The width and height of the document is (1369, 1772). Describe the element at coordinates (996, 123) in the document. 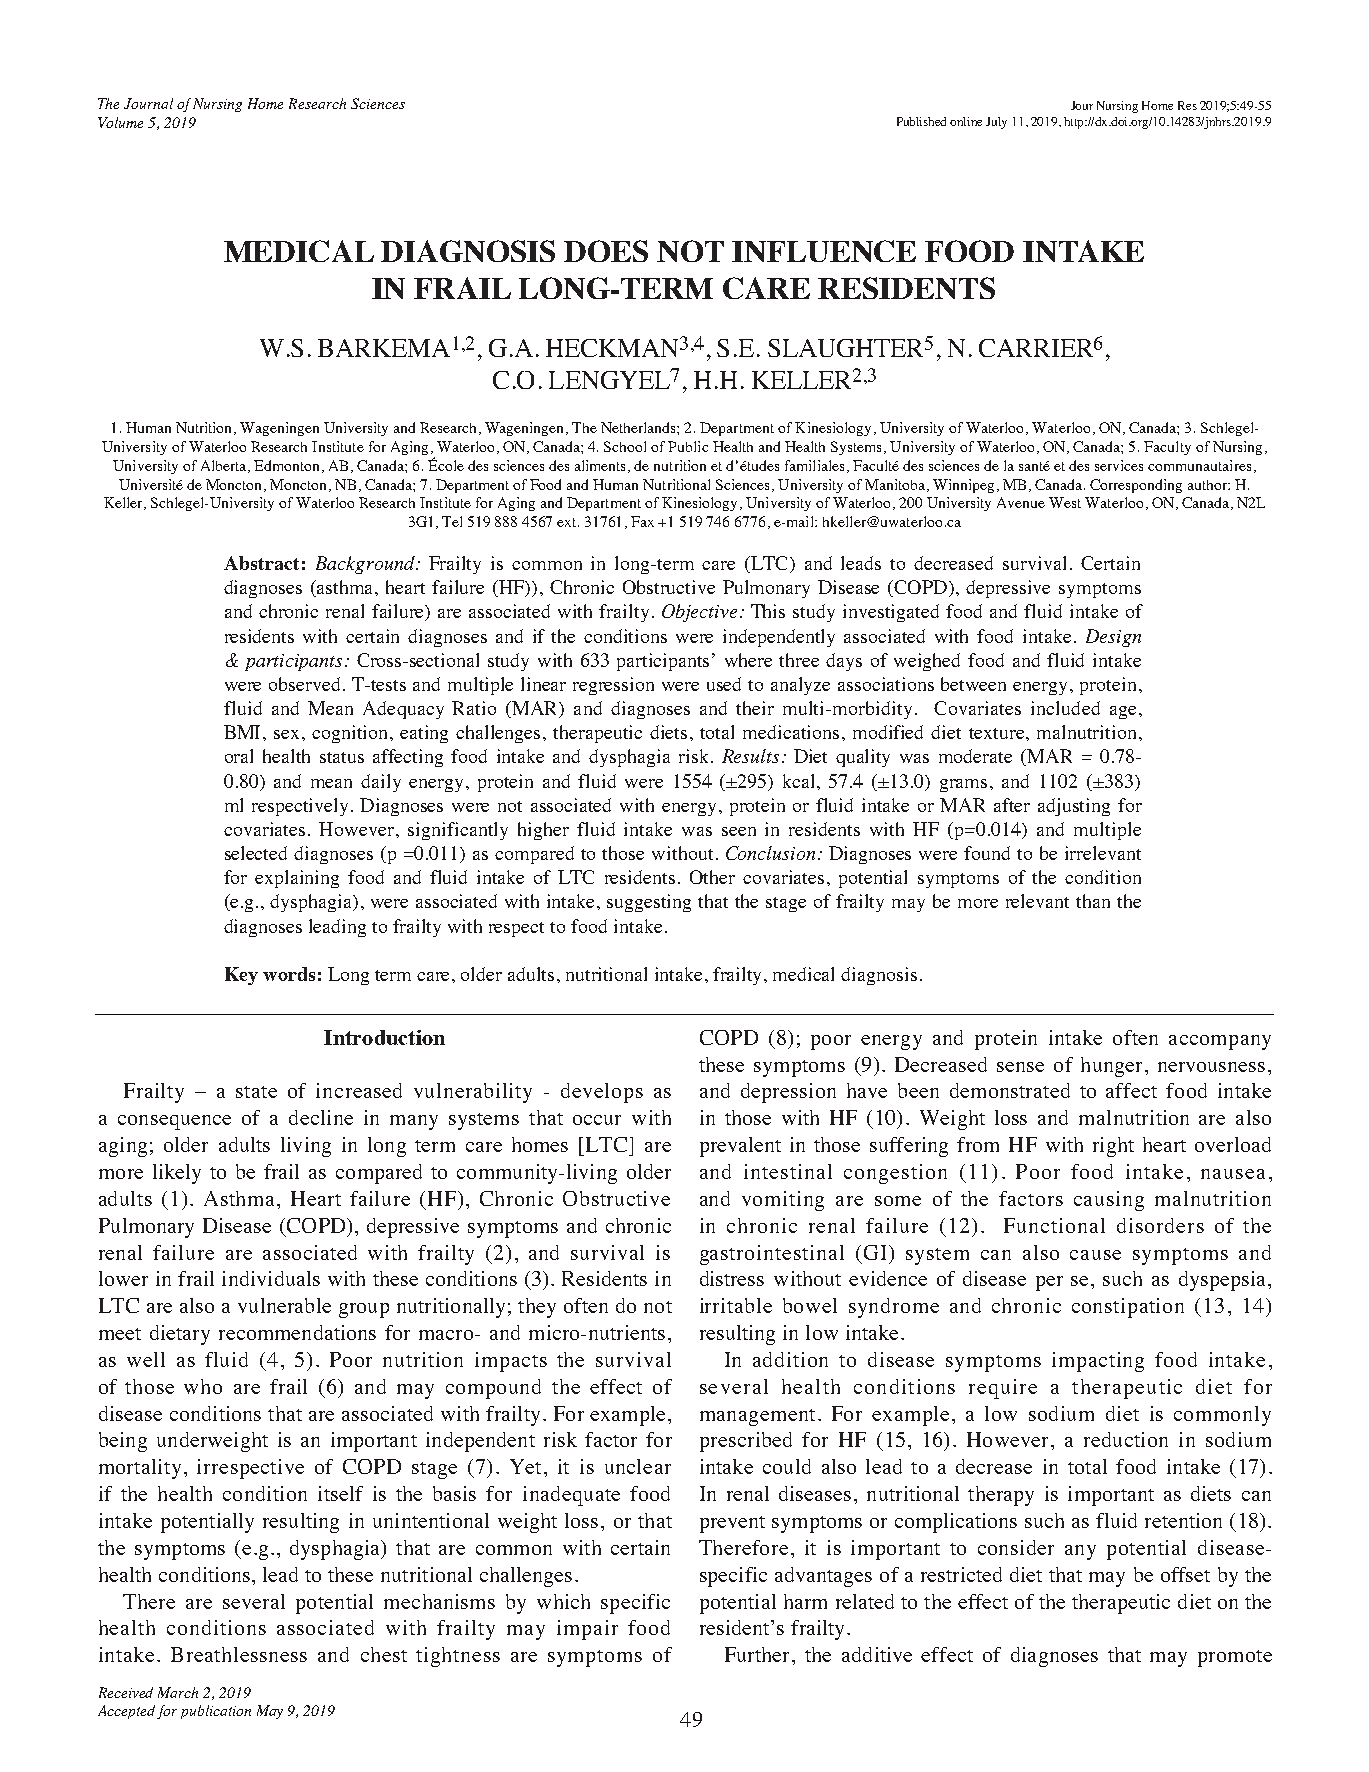

I see `July` at that location.
